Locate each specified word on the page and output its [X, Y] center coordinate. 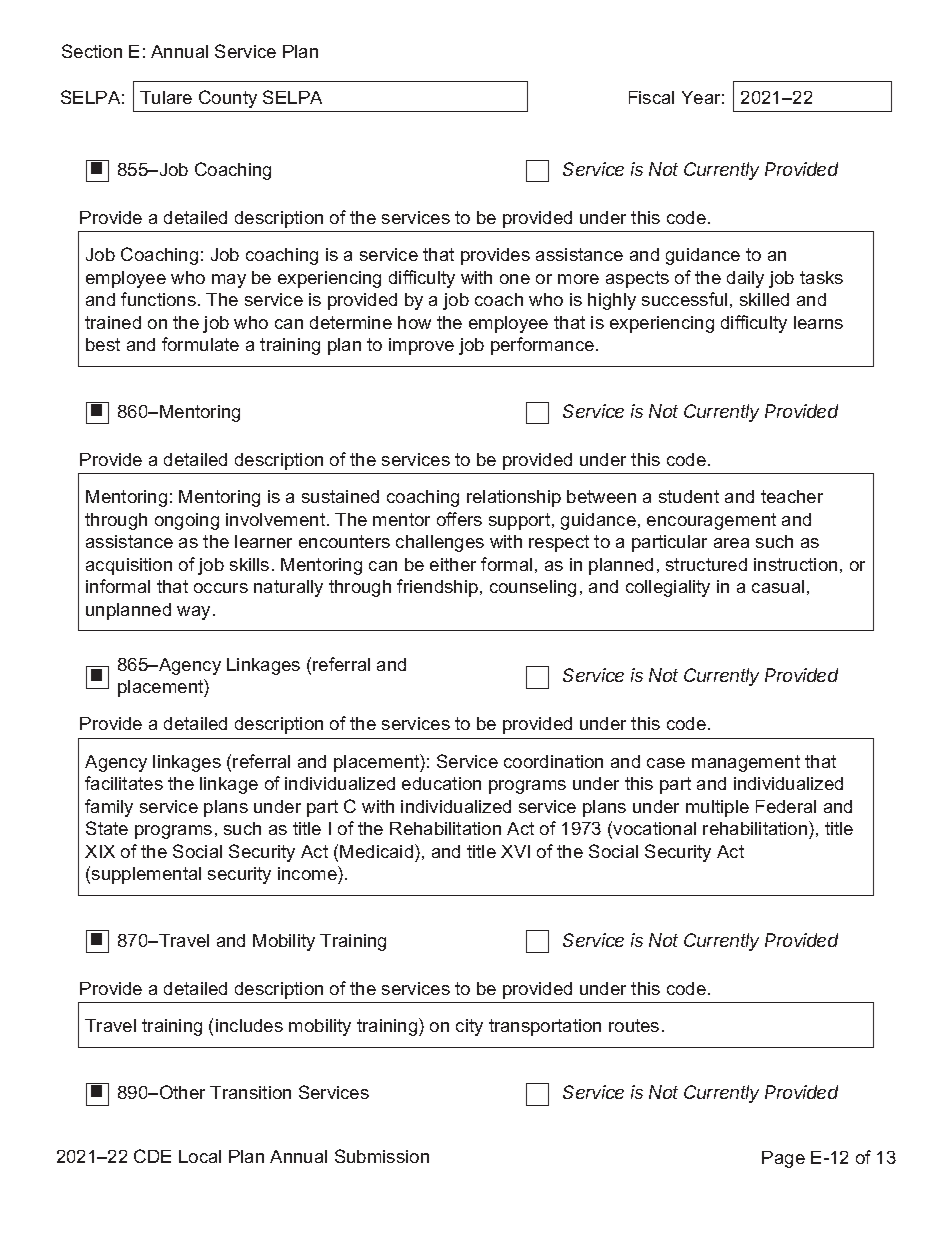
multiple [717, 808]
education [441, 783]
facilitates [124, 783]
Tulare [166, 97]
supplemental [146, 875]
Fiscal [651, 97]
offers [459, 519]
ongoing [187, 521]
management [746, 763]
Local [200, 1156]
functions [158, 299]
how [414, 322]
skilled [764, 299]
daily [745, 279]
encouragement [711, 521]
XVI [515, 851]
